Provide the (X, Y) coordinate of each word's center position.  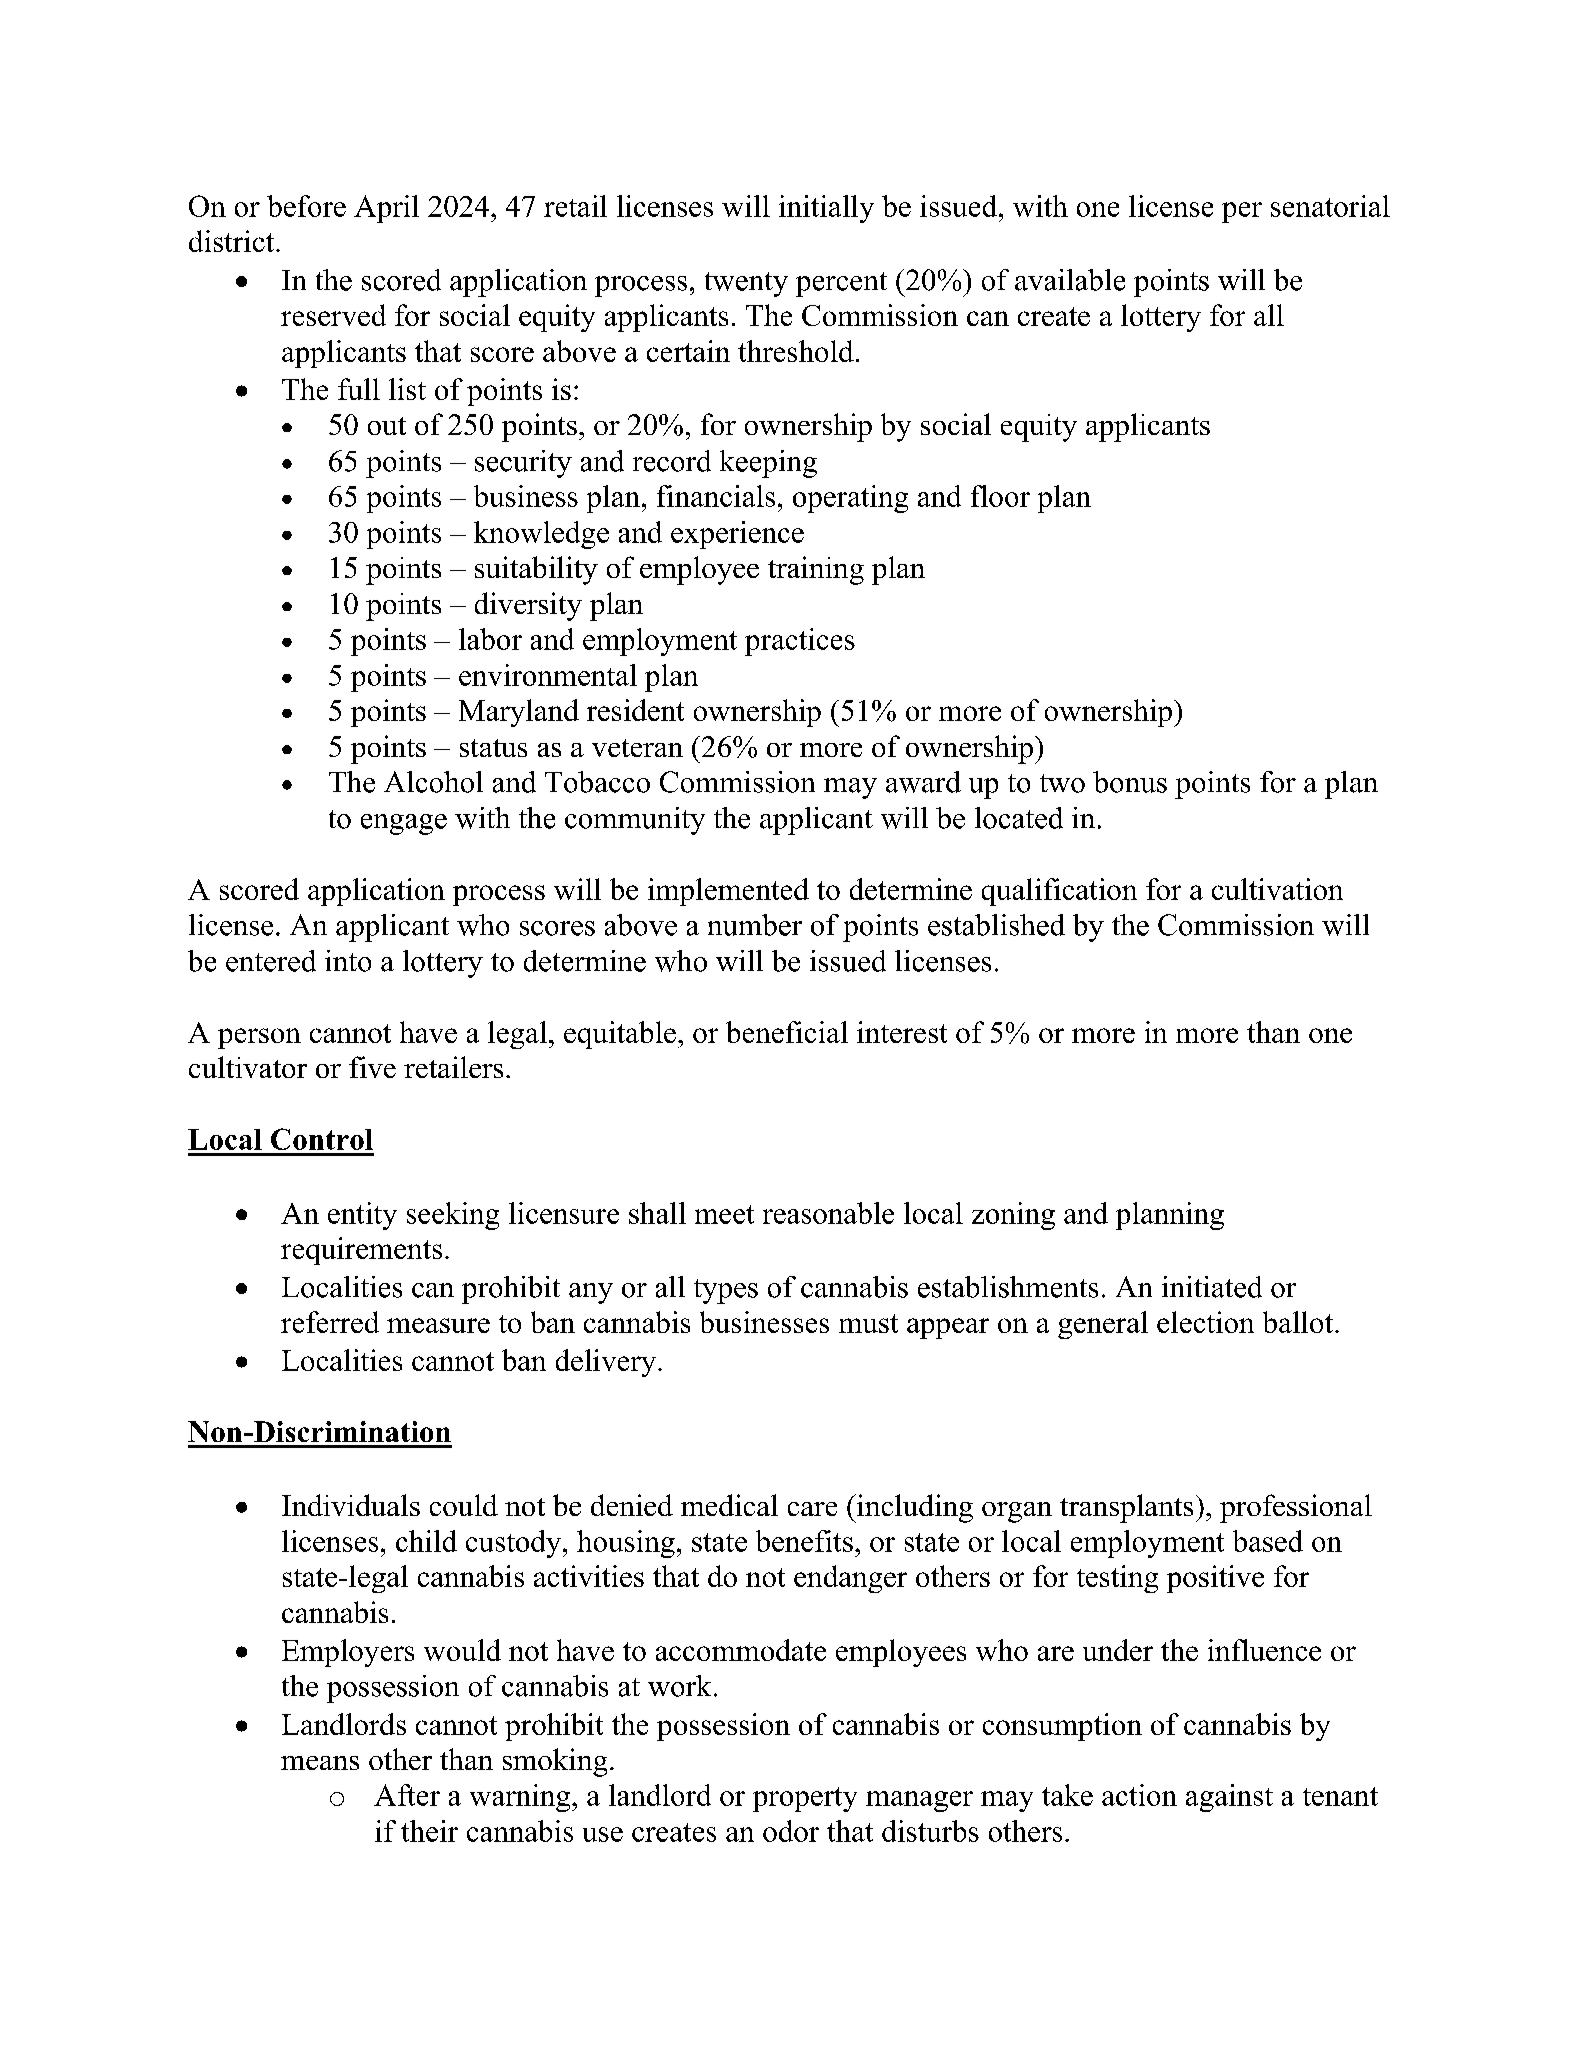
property (805, 1799)
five (372, 1067)
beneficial (787, 1032)
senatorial (1330, 206)
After (407, 1795)
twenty (746, 284)
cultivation (1277, 889)
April (386, 209)
